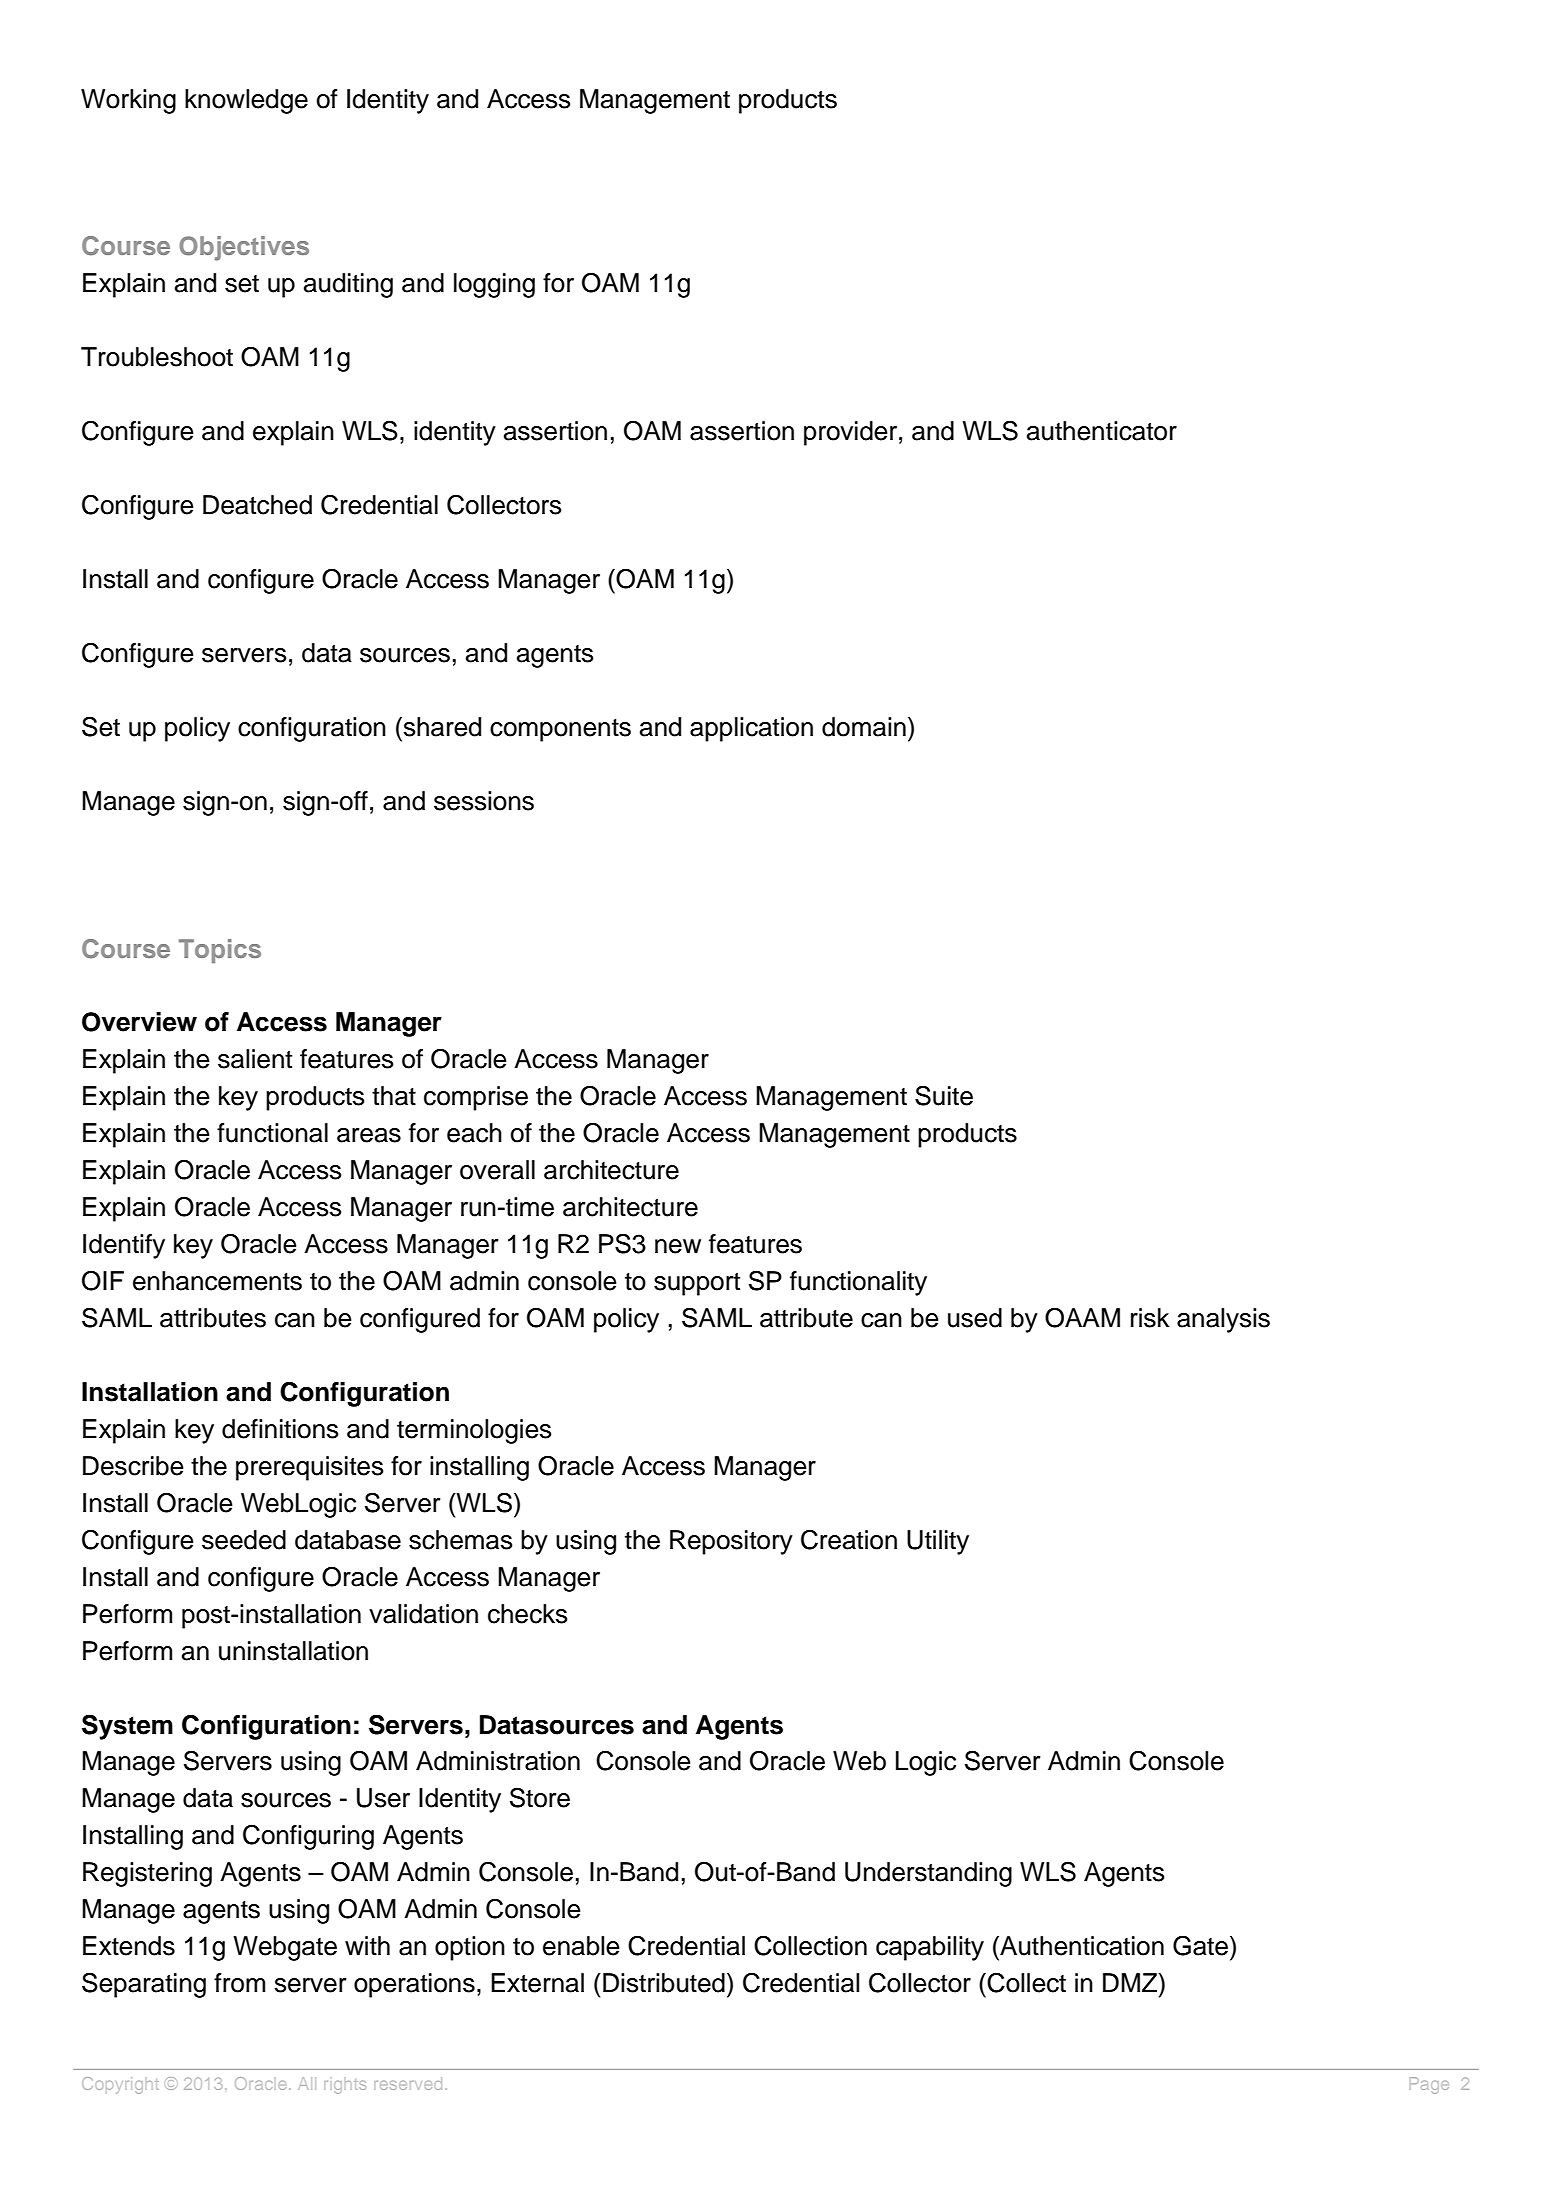 The image size is (1552, 2195). What do you see at coordinates (246, 101) in the screenshot?
I see `knowledge` at bounding box center [246, 101].
